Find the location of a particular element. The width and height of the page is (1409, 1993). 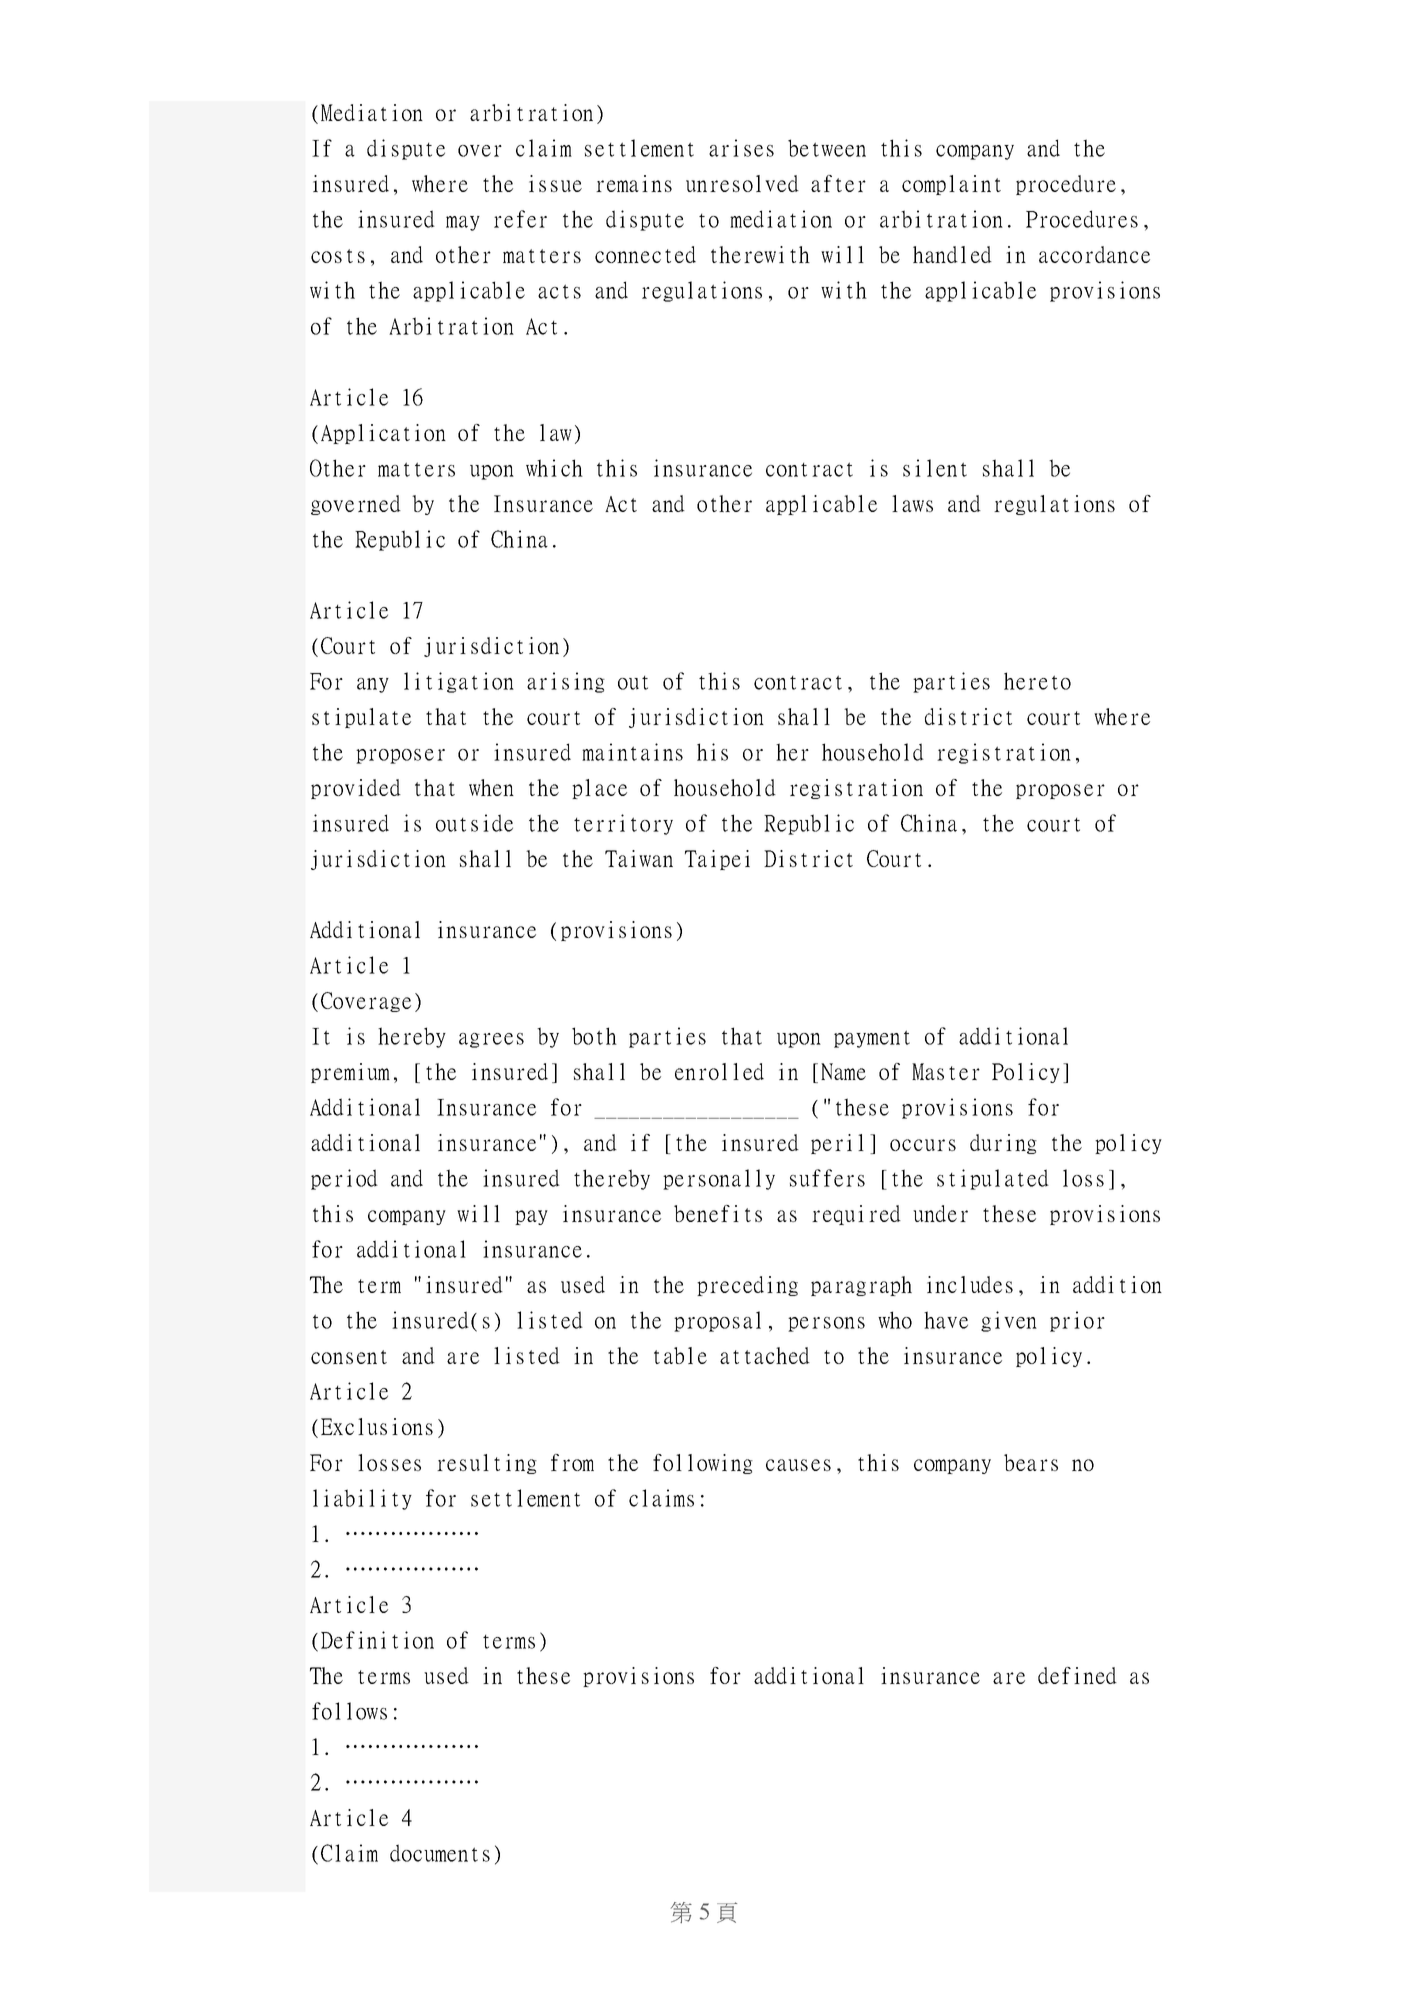

defined is located at coordinates (1077, 1675).
